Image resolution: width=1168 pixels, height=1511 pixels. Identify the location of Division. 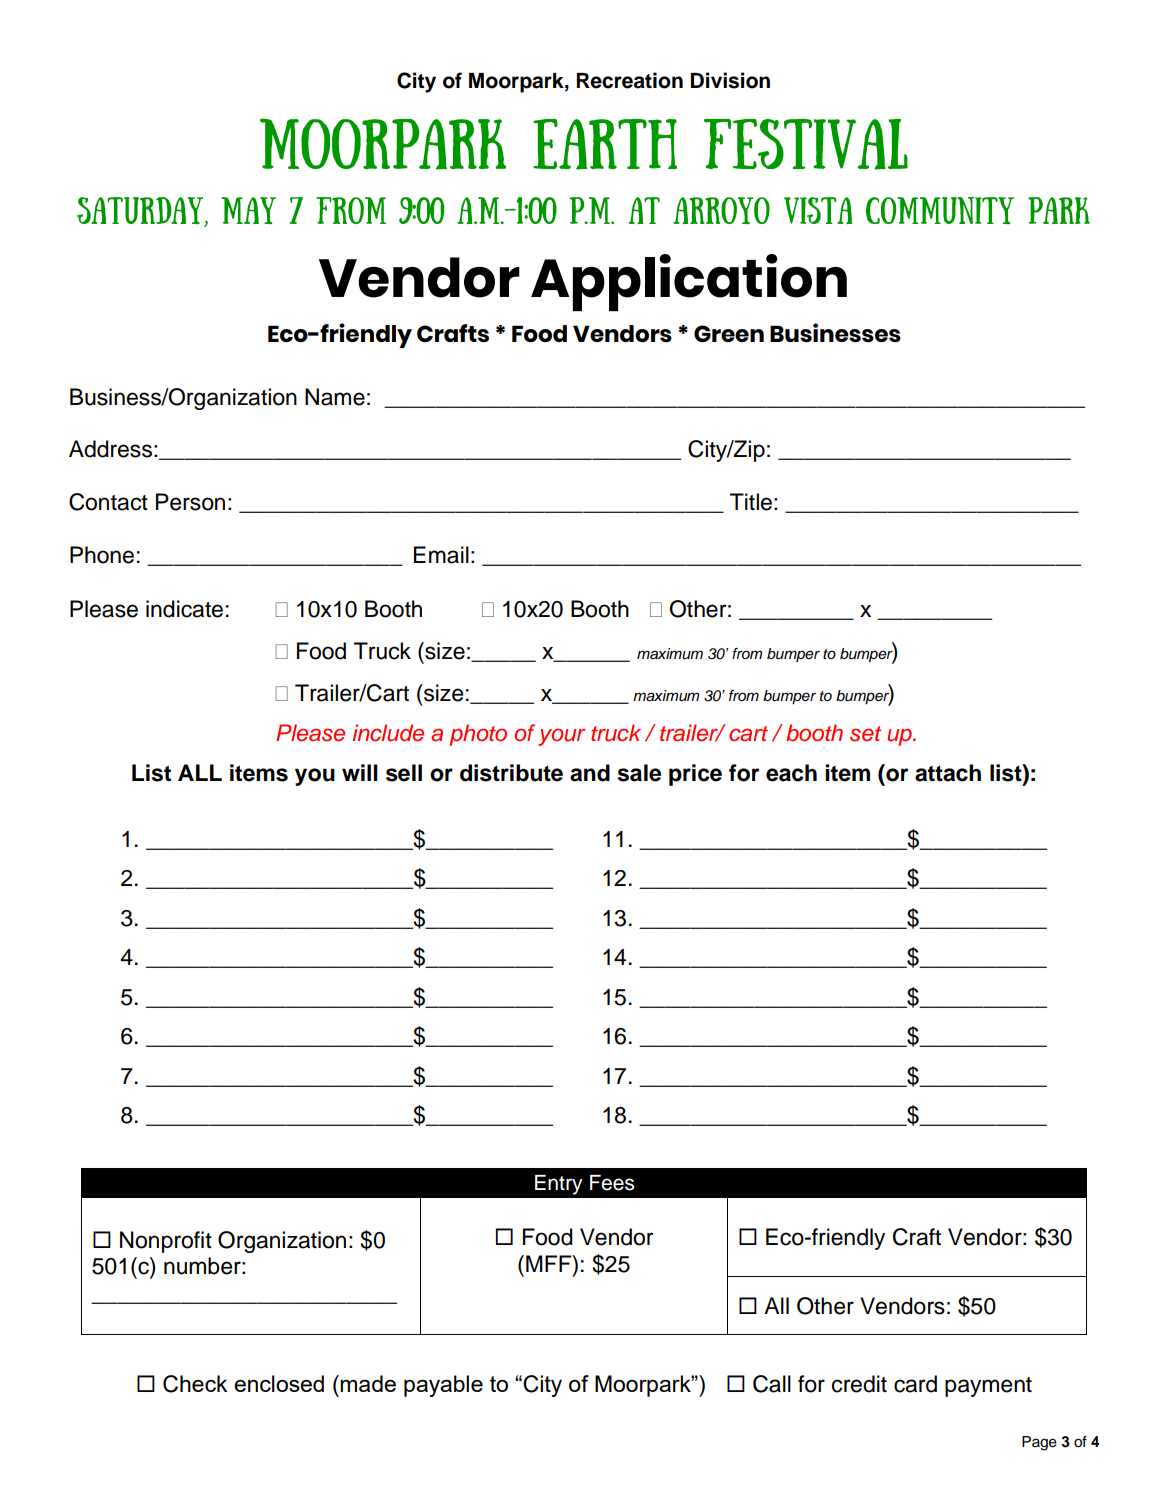
(730, 80).
